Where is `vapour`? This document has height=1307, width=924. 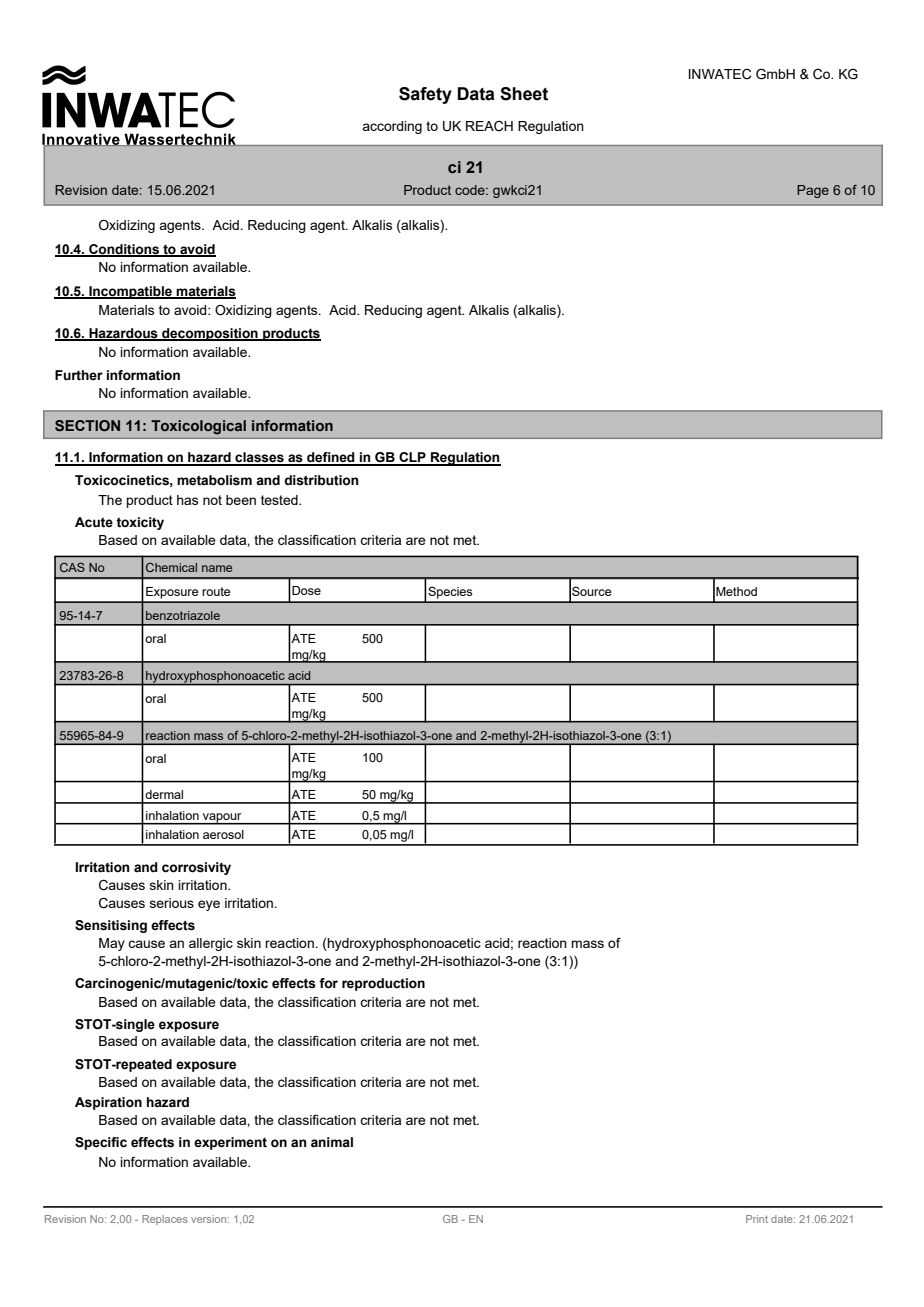
vapour is located at coordinates (222, 819).
